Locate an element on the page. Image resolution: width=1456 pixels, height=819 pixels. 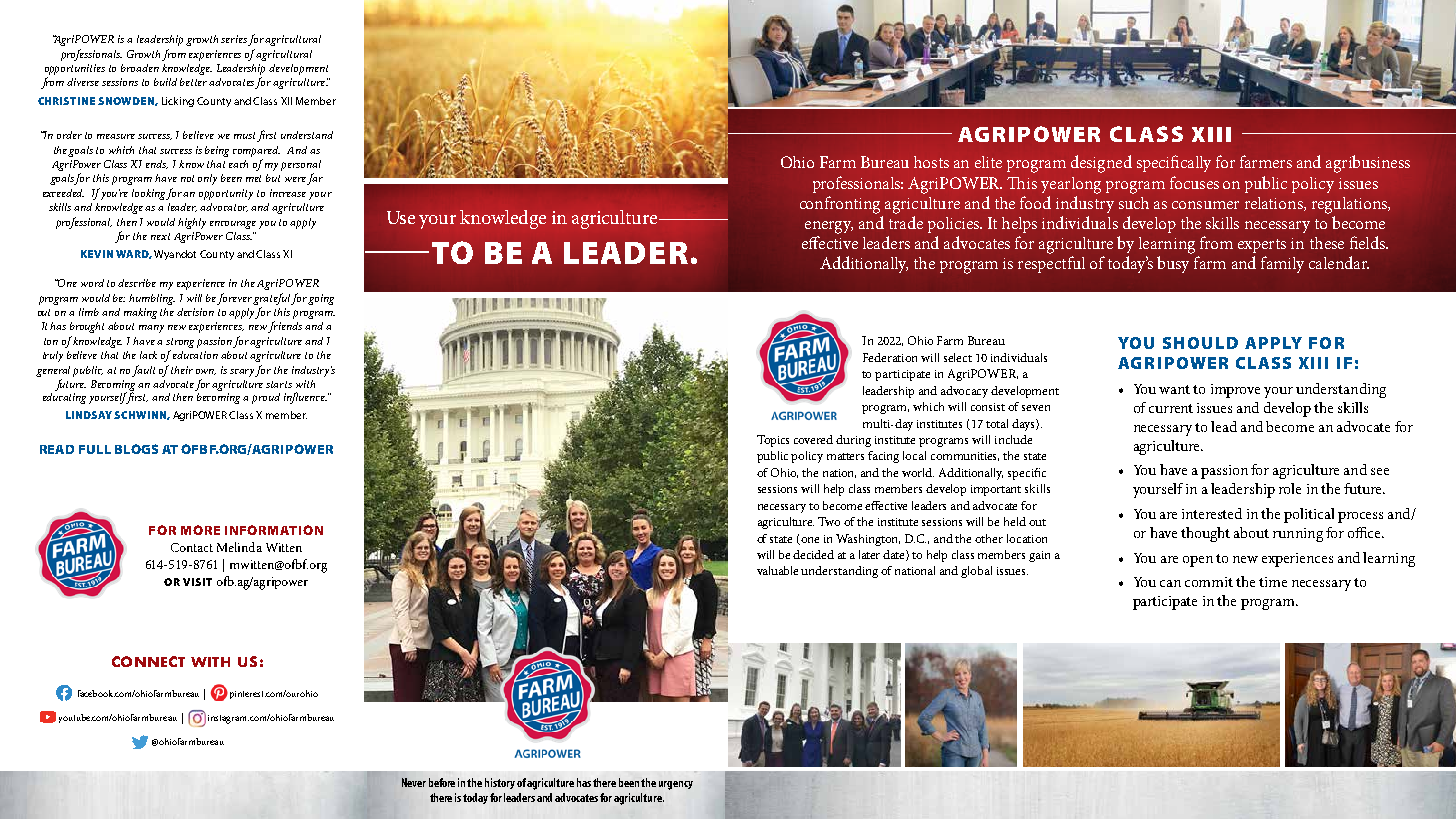
Never is located at coordinates (414, 782).
